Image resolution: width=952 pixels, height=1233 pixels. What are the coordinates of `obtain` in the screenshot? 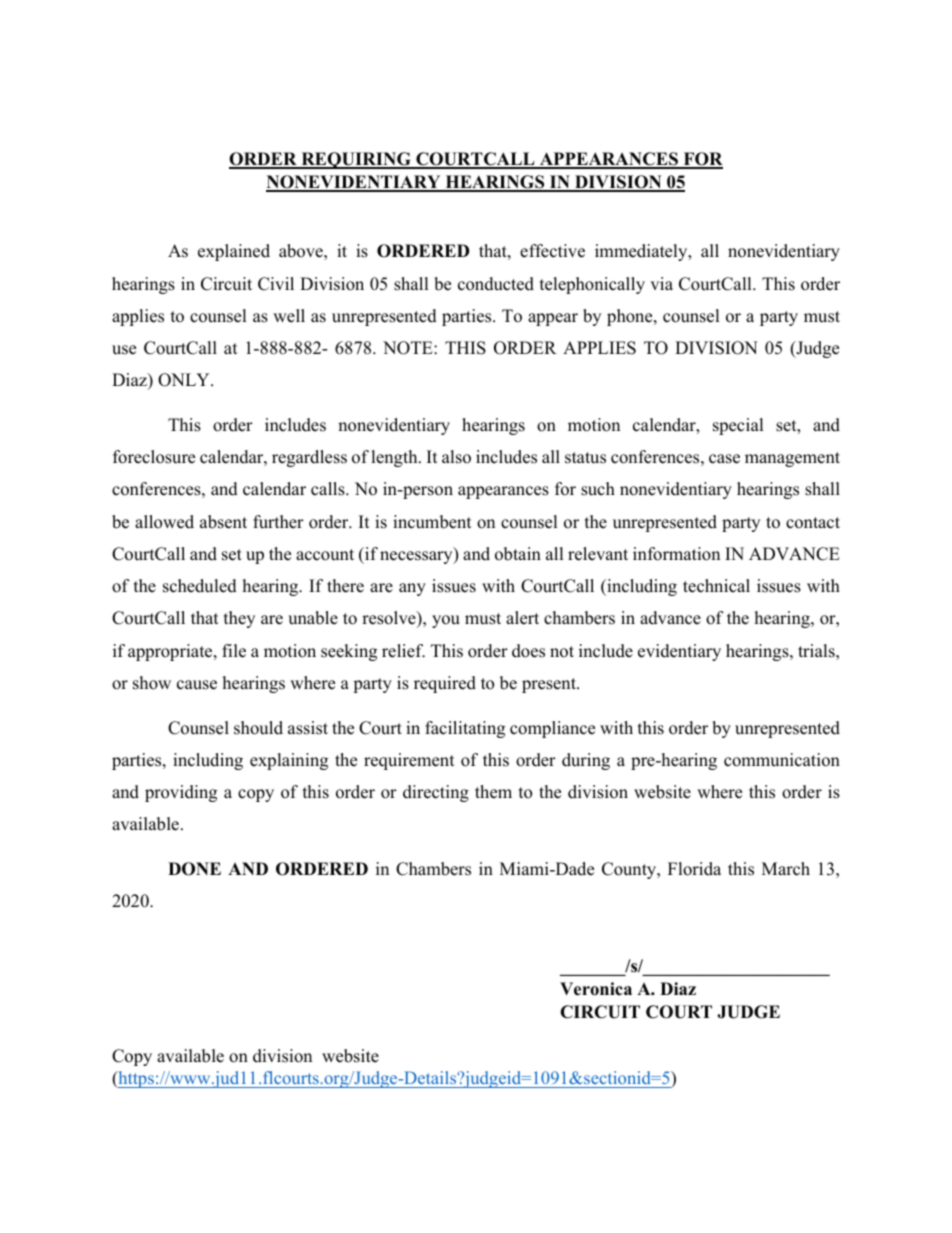 It's located at (518, 554).
